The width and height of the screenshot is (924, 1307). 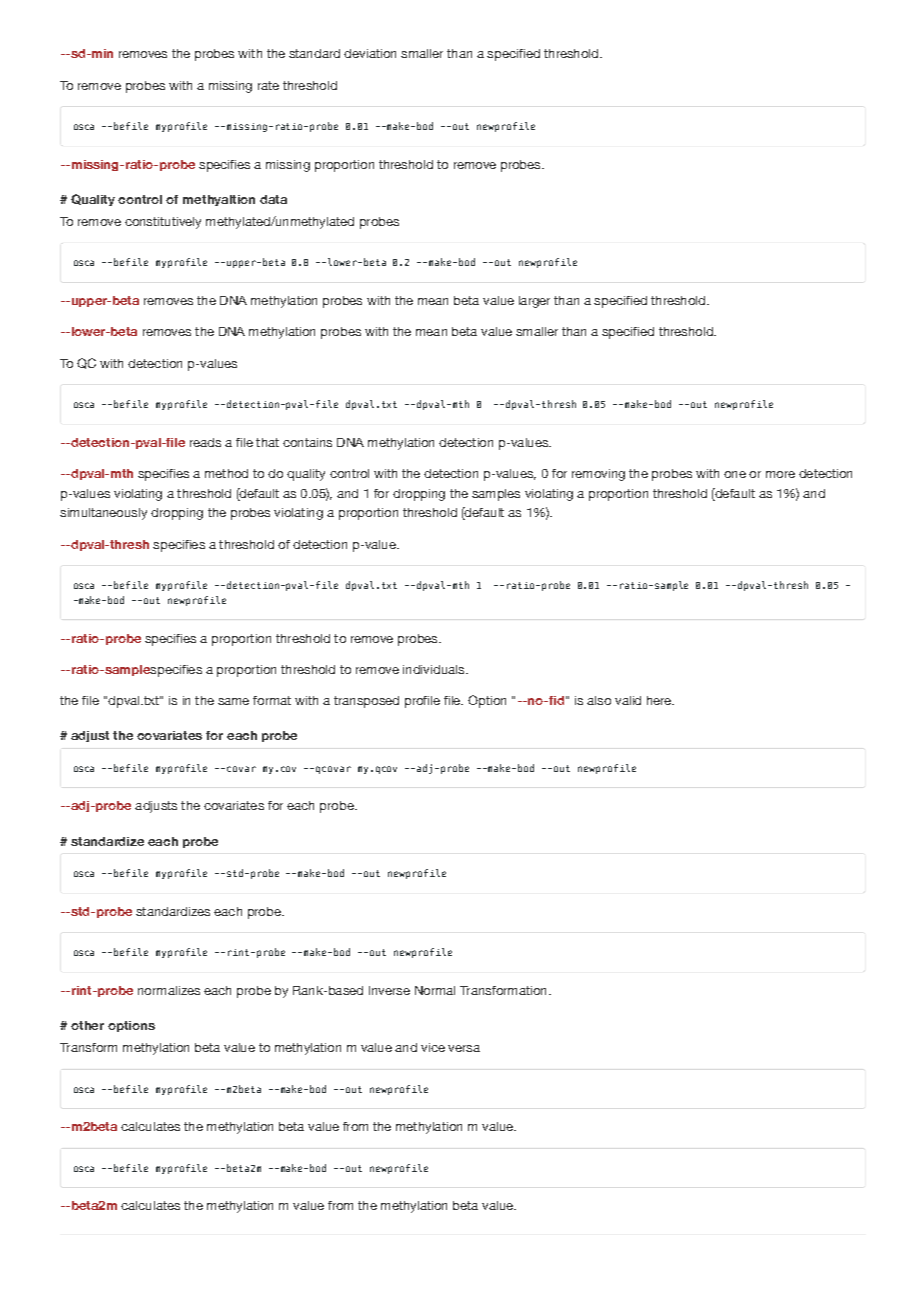 What do you see at coordinates (435, 669) in the screenshot?
I see `individuals` at bounding box center [435, 669].
